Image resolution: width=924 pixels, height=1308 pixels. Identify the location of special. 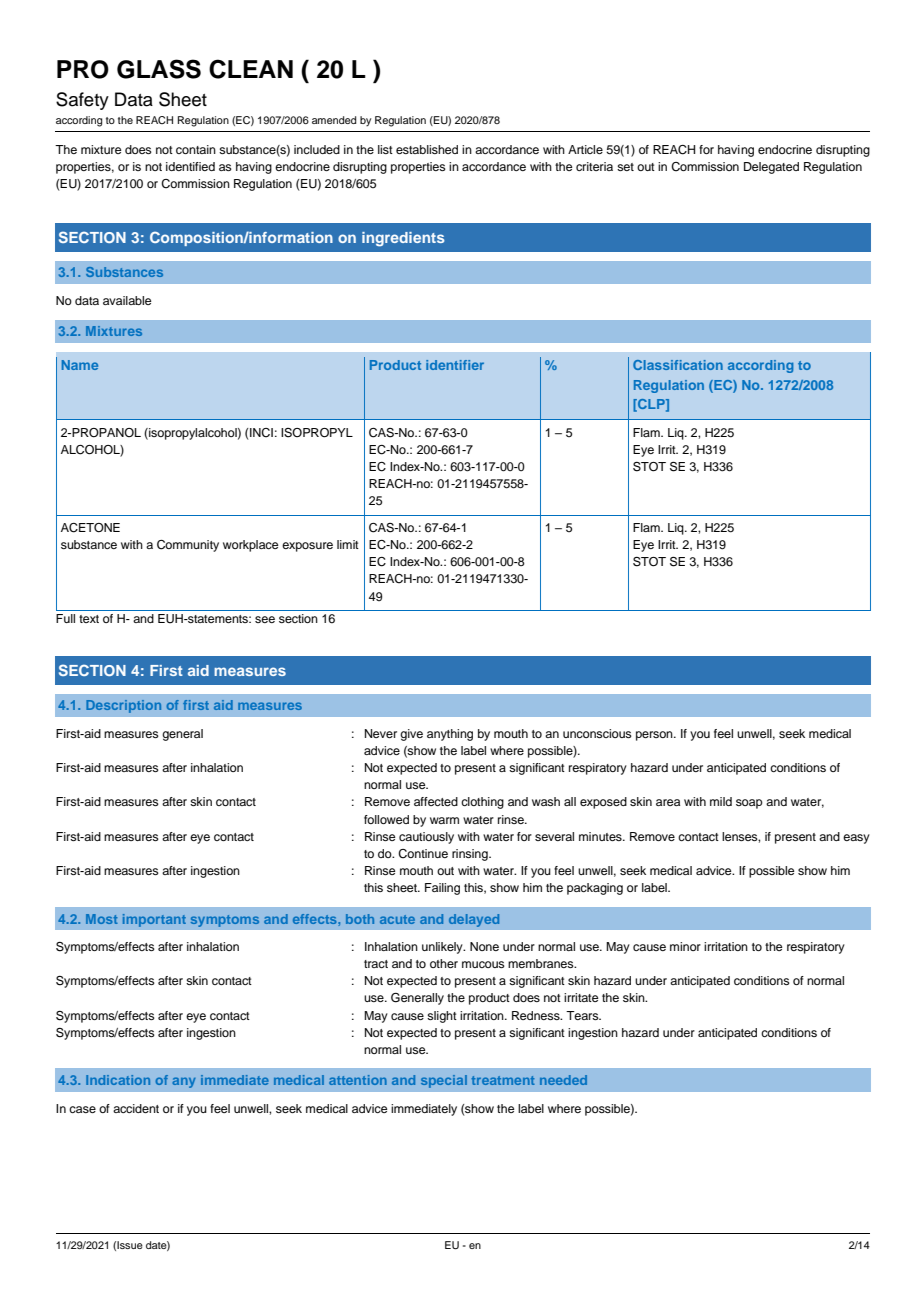
(444, 1081).
